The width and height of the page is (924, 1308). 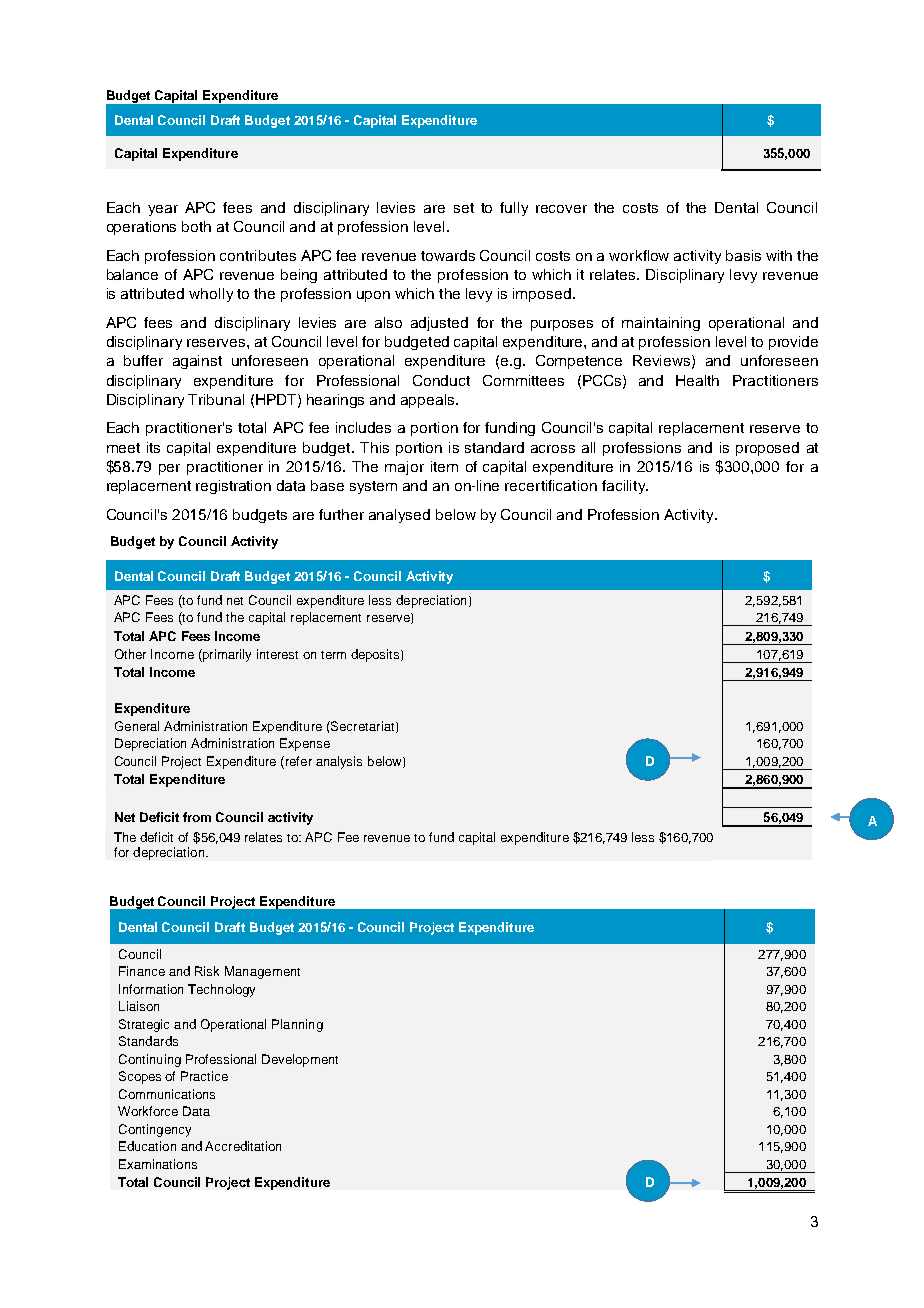 I want to click on proposed, so click(x=767, y=449).
